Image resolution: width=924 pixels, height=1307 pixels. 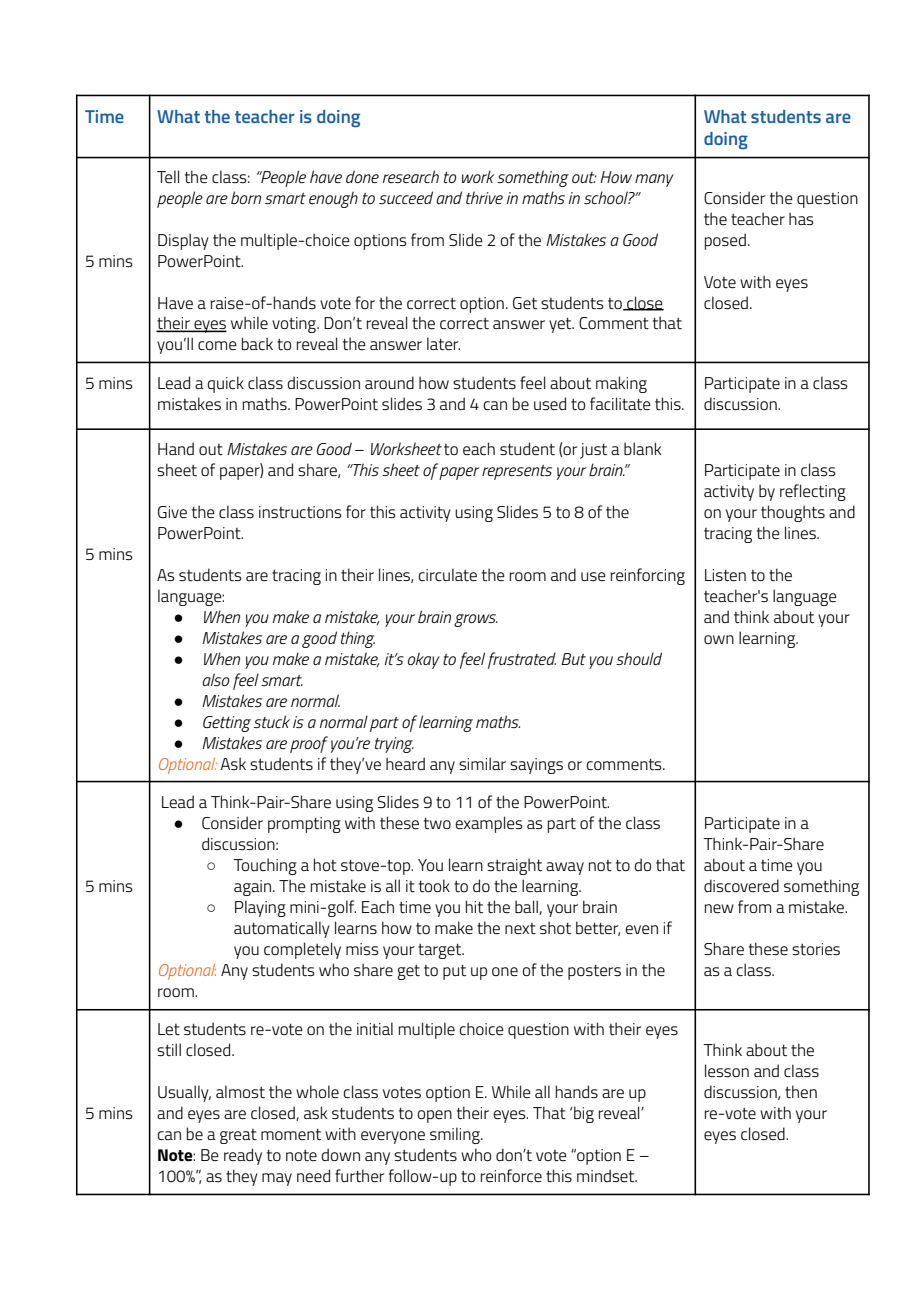 What do you see at coordinates (215, 679) in the image?
I see `also` at bounding box center [215, 679].
